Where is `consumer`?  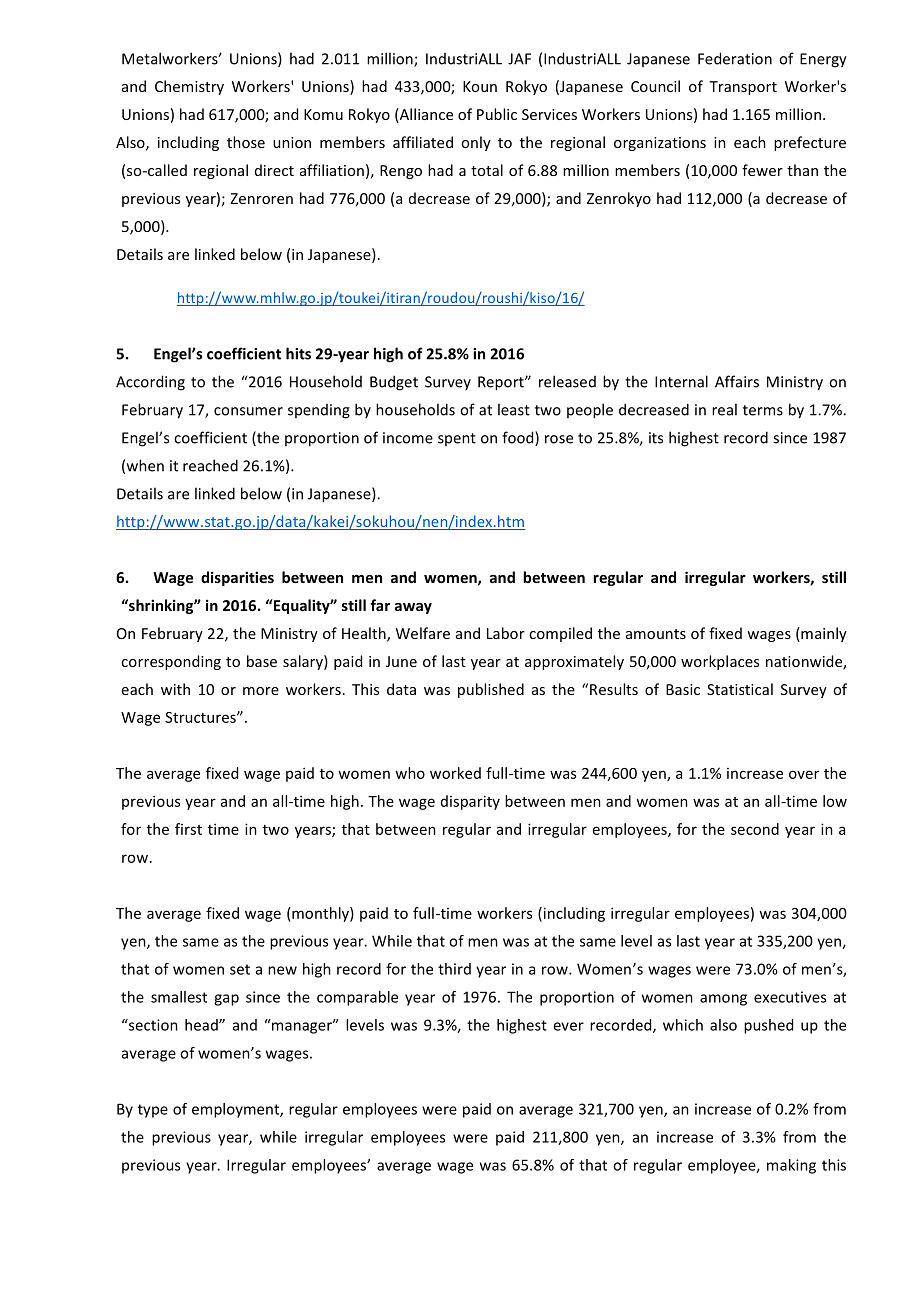
consumer is located at coordinates (248, 411).
